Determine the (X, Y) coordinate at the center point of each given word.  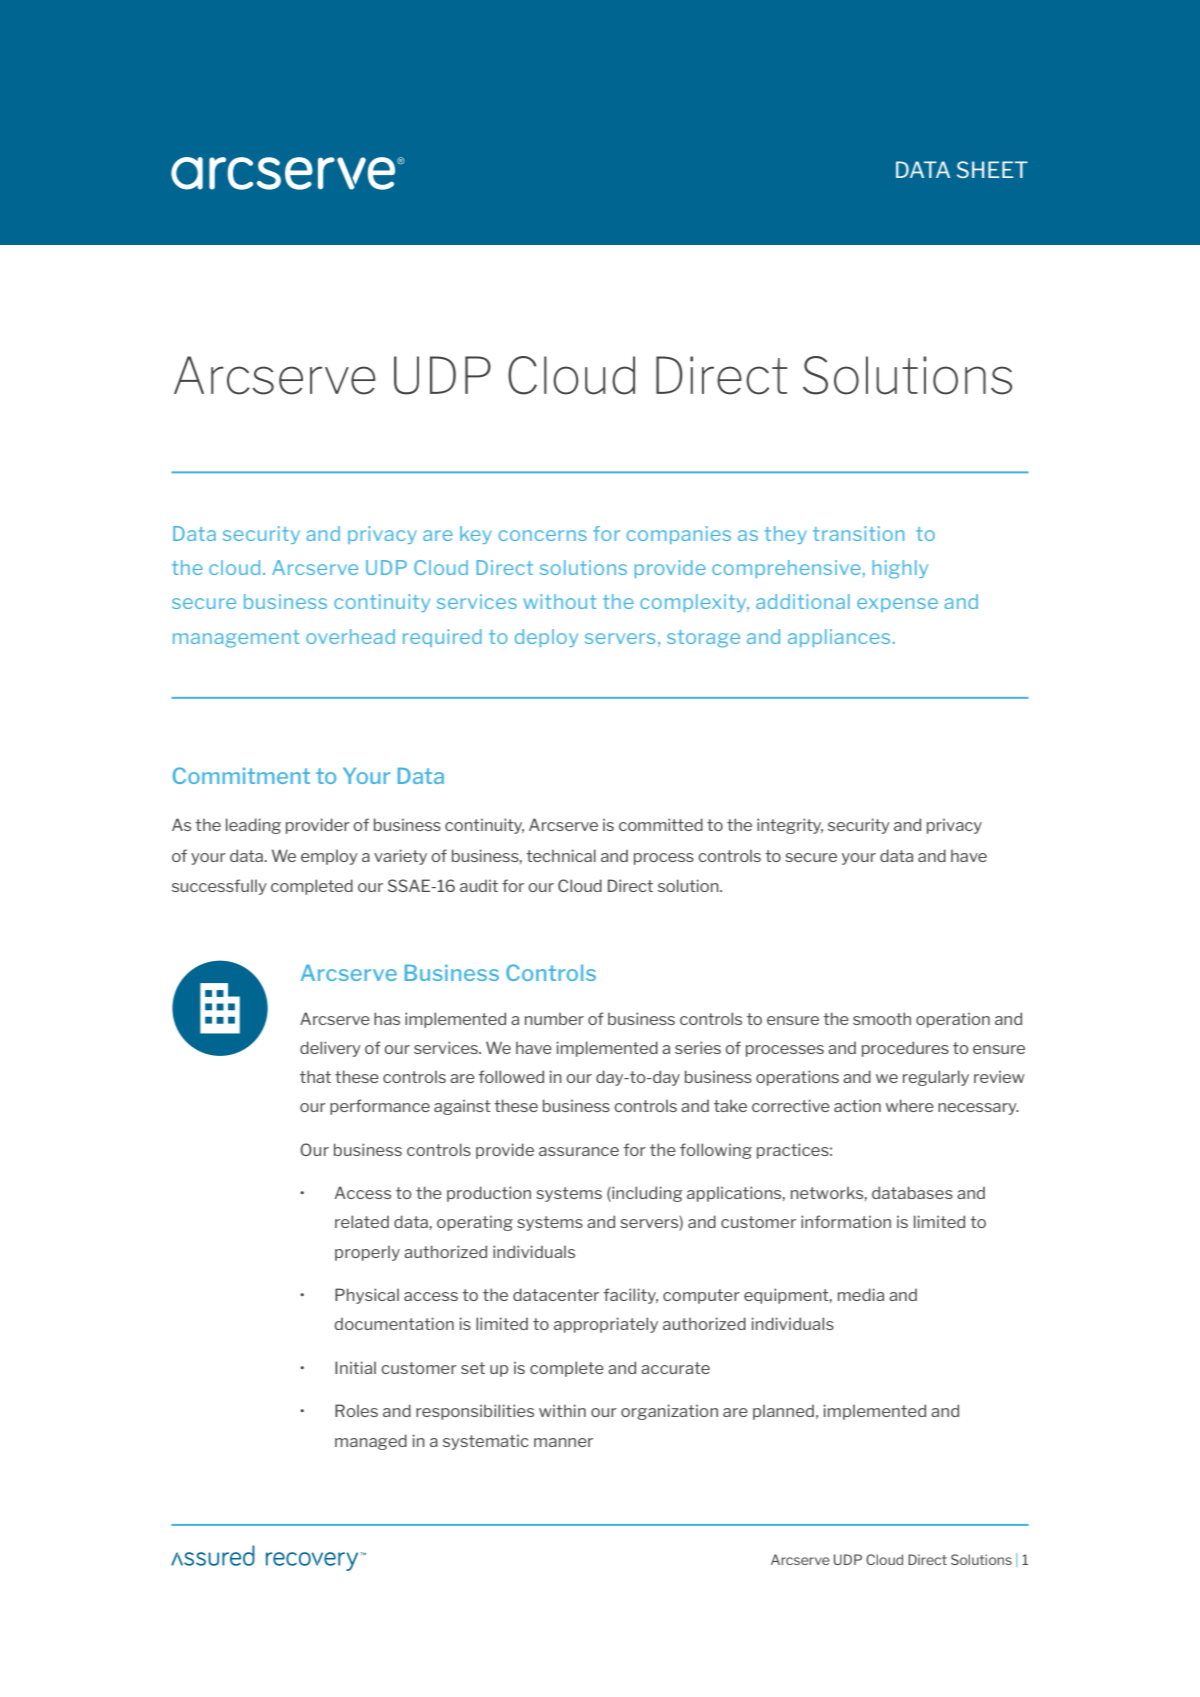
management (236, 639)
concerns (543, 535)
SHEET (992, 169)
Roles (356, 1410)
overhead (350, 636)
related (362, 1221)
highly (900, 569)
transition (858, 533)
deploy (546, 638)
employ (329, 857)
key (476, 535)
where (910, 1105)
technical (561, 855)
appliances (839, 638)
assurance (579, 1151)
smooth (882, 1018)
